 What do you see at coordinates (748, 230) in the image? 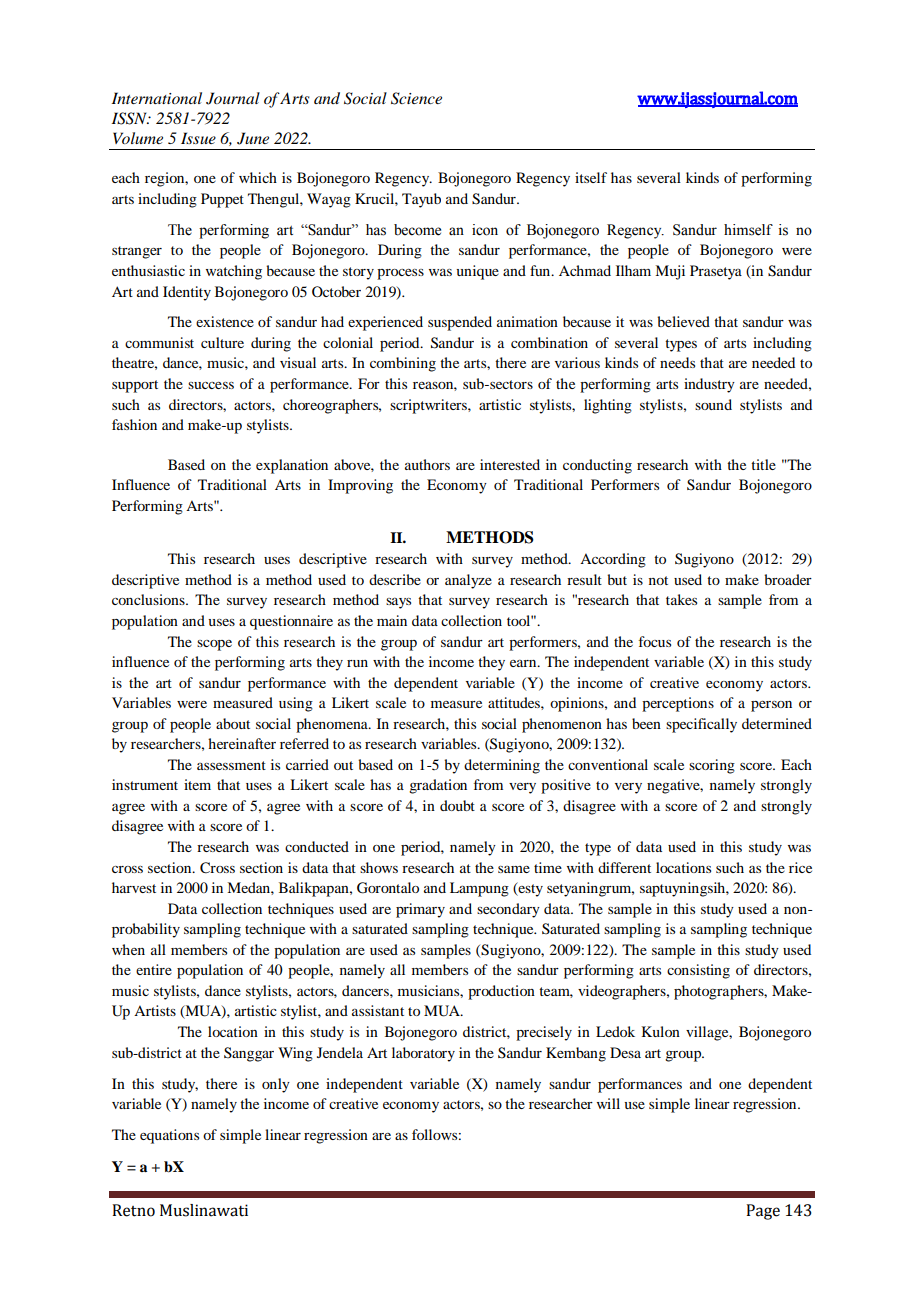
I see `himself` at bounding box center [748, 230].
